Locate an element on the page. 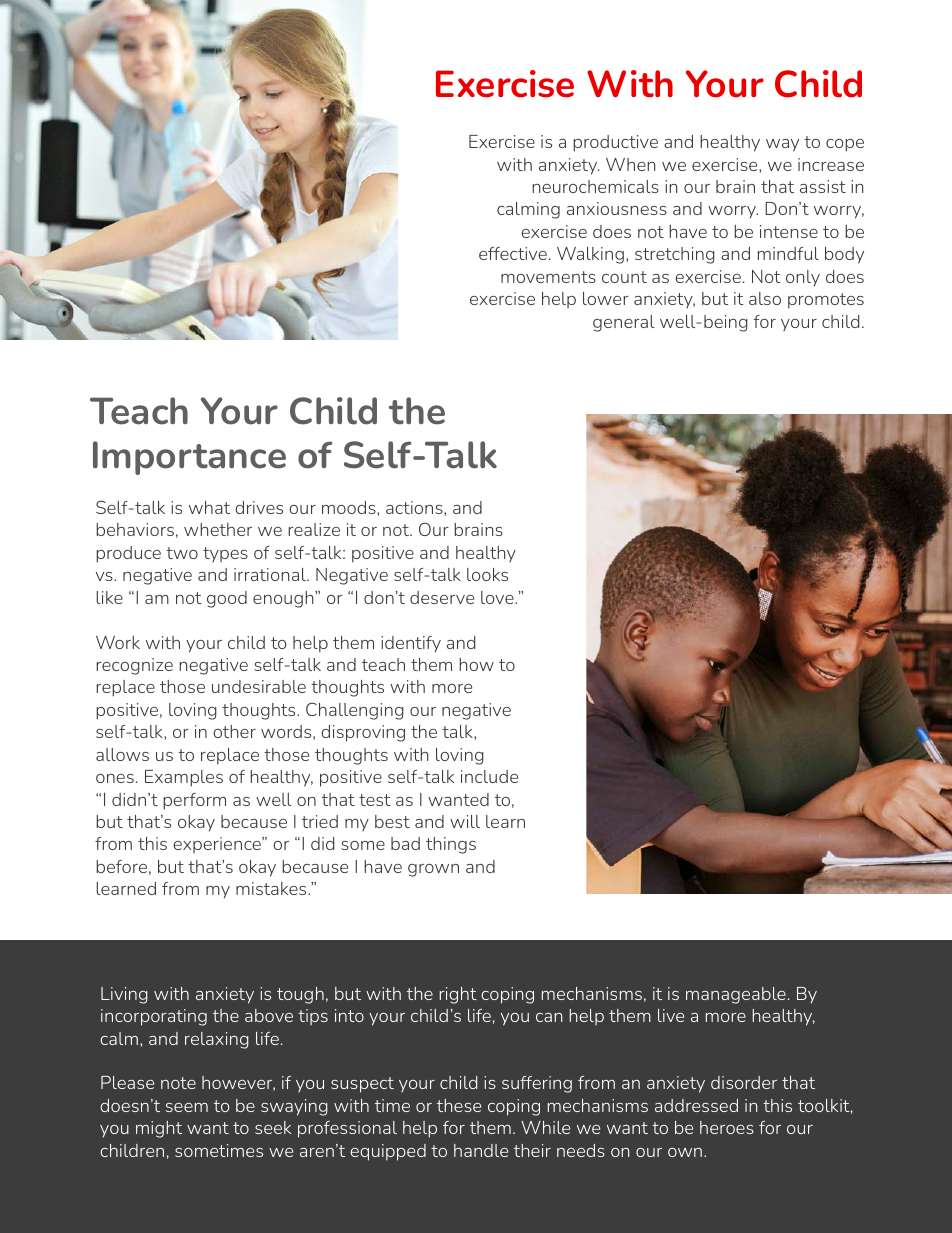 Image resolution: width=952 pixels, height=1233 pixels. effective is located at coordinates (513, 253).
